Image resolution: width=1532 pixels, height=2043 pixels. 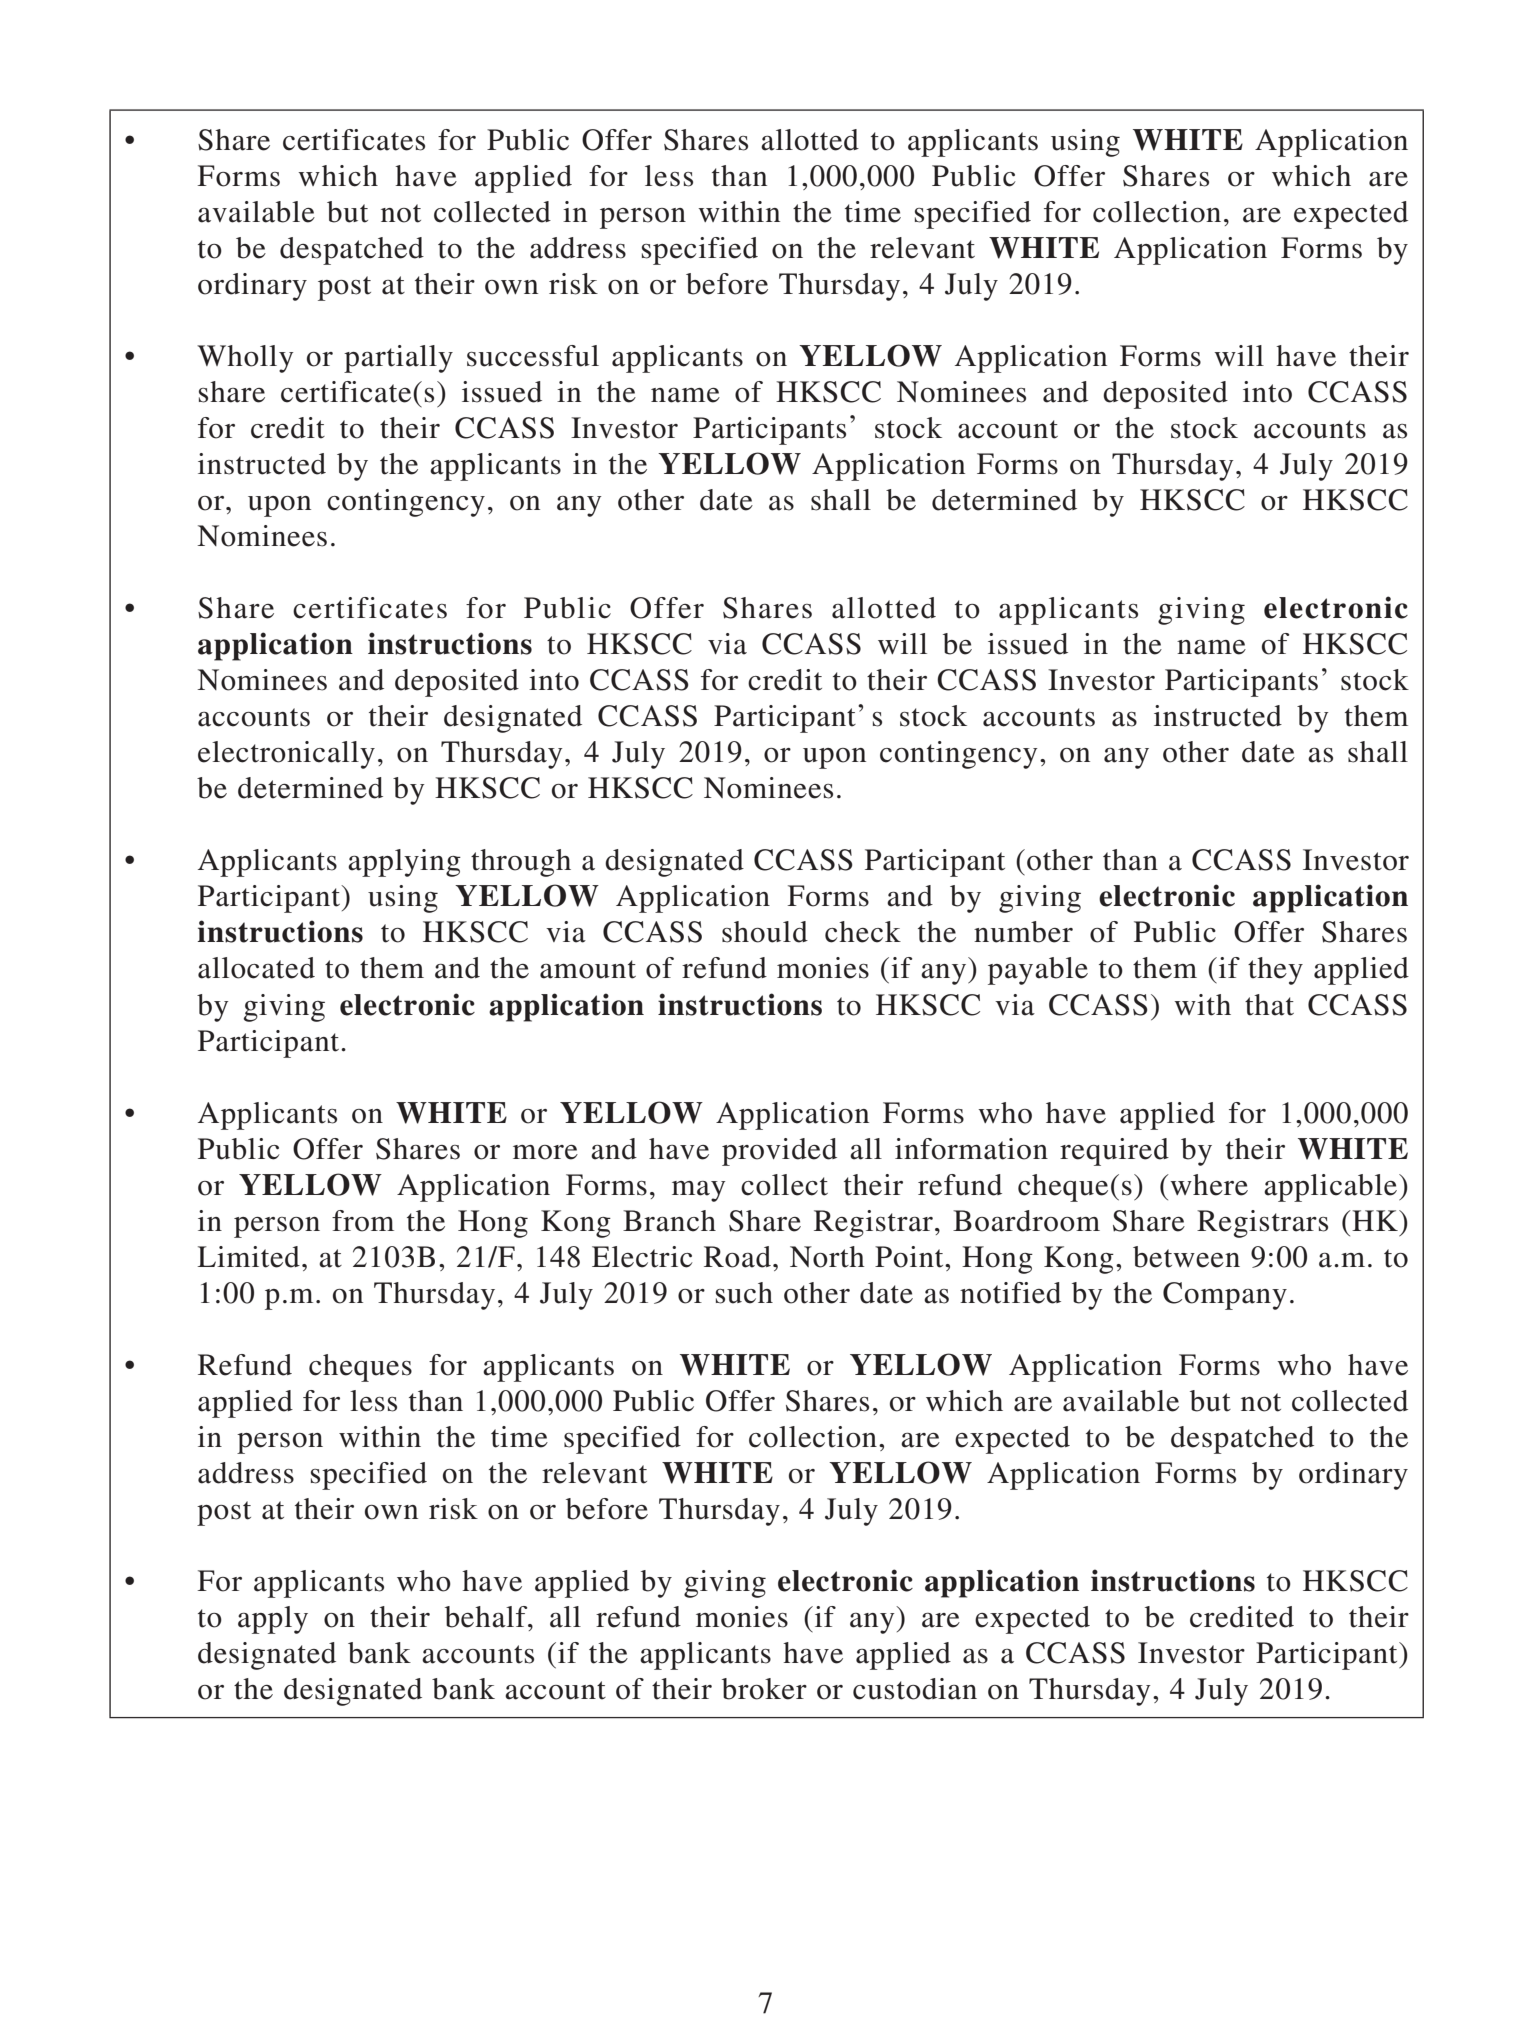 What do you see at coordinates (398, 359) in the screenshot?
I see `partially` at bounding box center [398, 359].
